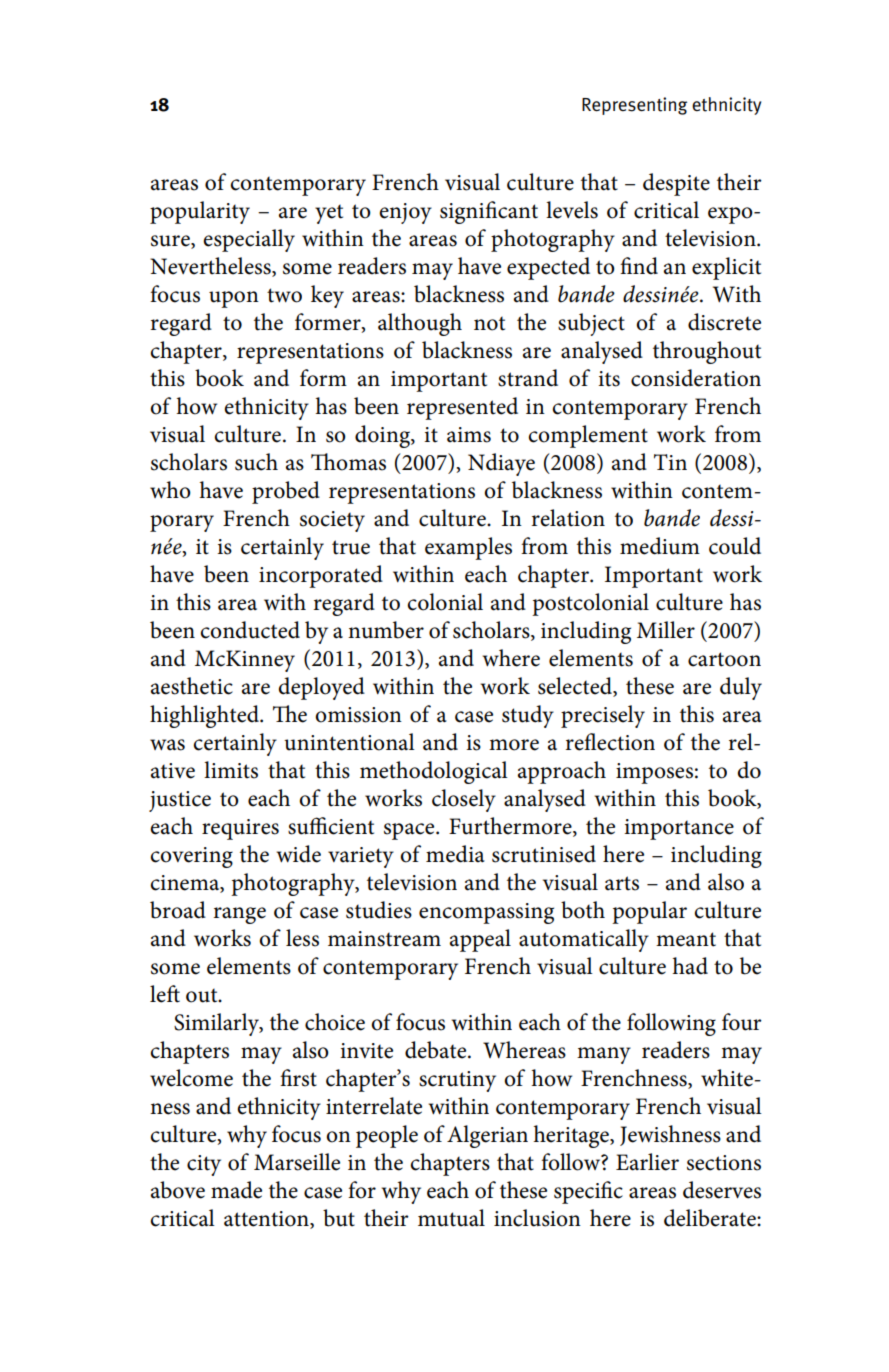  Describe the element at coordinates (676, 184) in the screenshot. I see `despite` at that location.
